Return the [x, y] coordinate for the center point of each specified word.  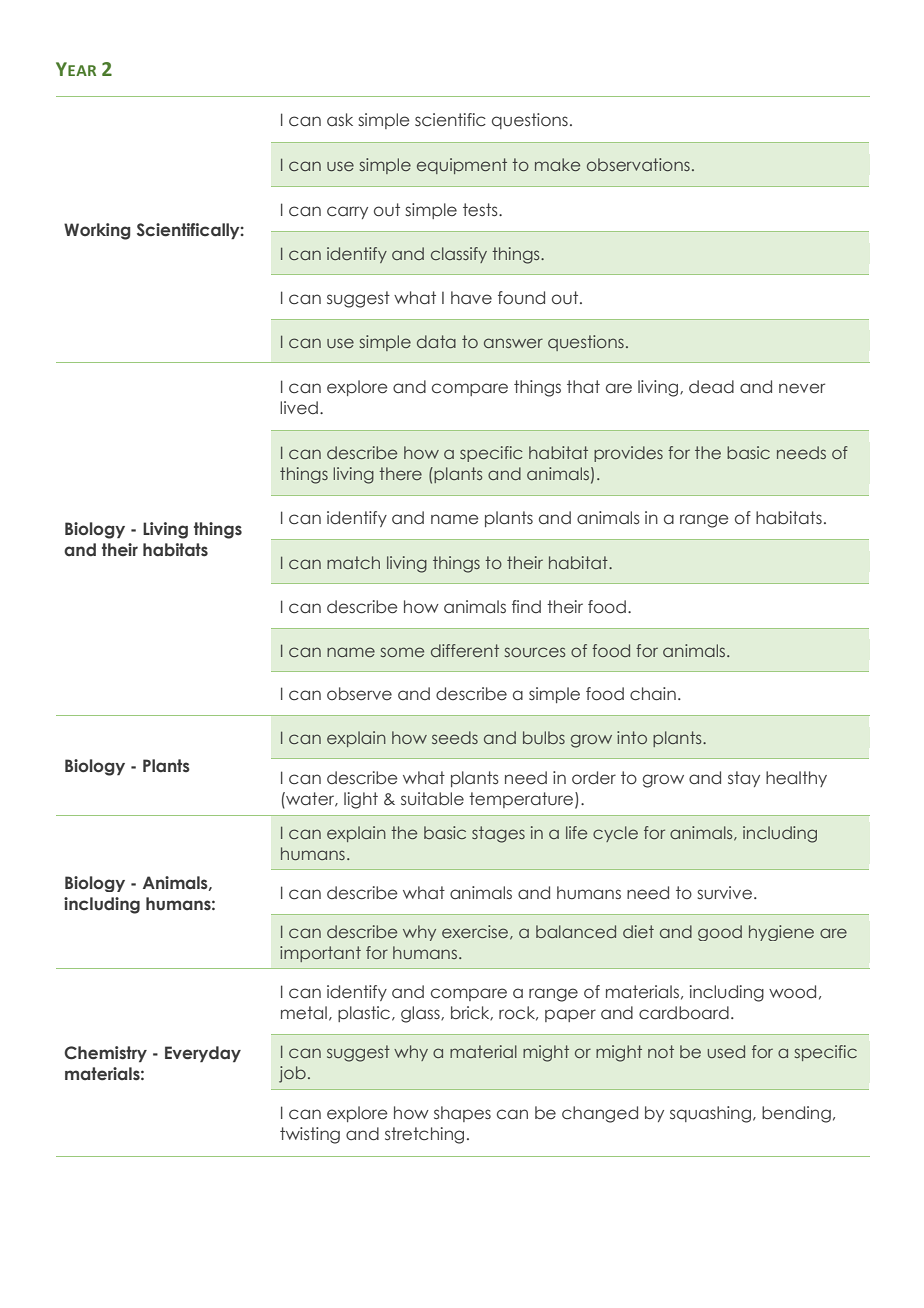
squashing [712, 1114]
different [465, 650]
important [320, 954]
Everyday [203, 1054]
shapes [462, 1114]
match [353, 562]
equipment [462, 166]
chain [653, 694]
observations [638, 164]
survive [724, 893]
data [436, 341]
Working [97, 231]
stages [498, 834]
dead [711, 387]
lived [299, 407]
